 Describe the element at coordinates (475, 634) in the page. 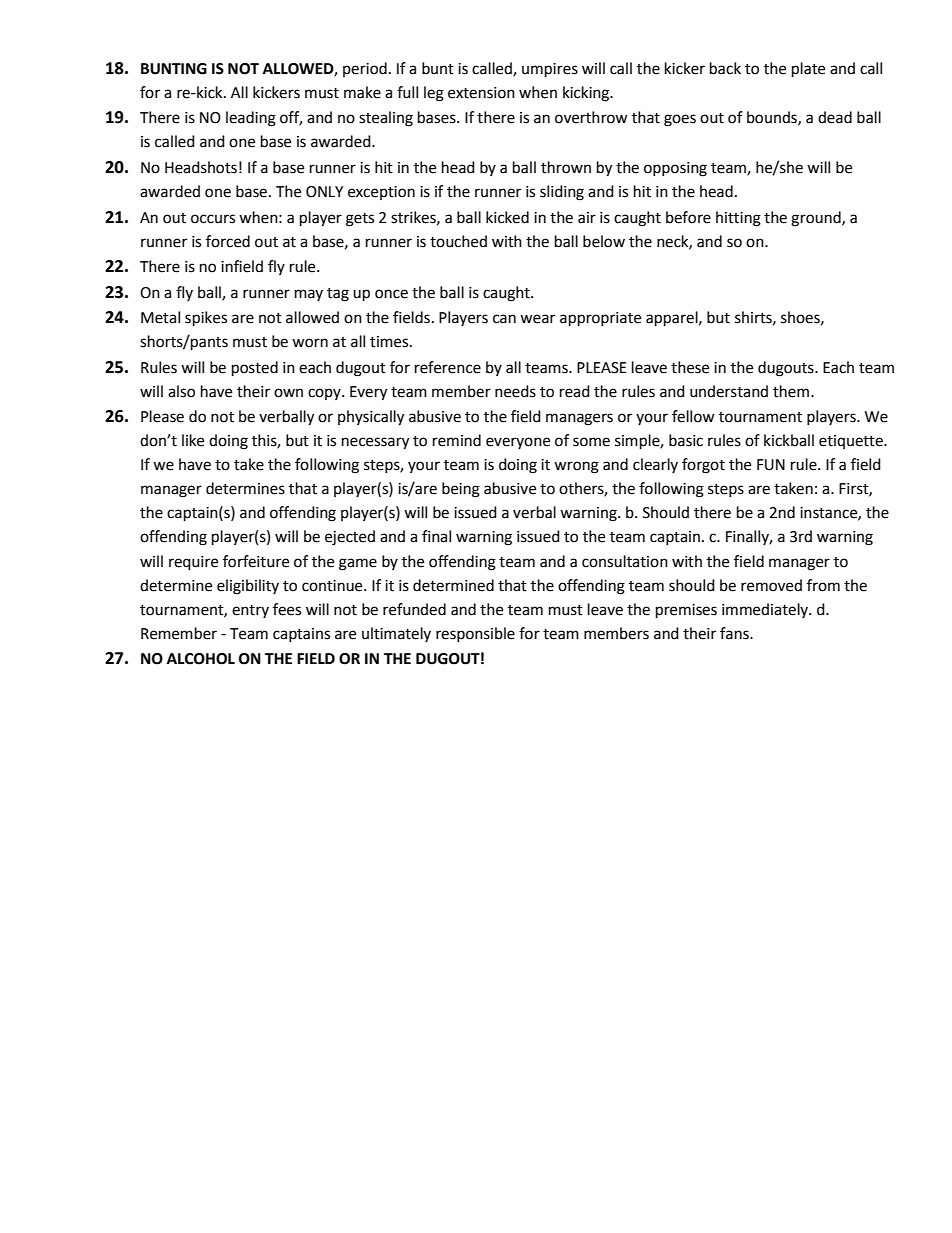

I see `responsible` at that location.
